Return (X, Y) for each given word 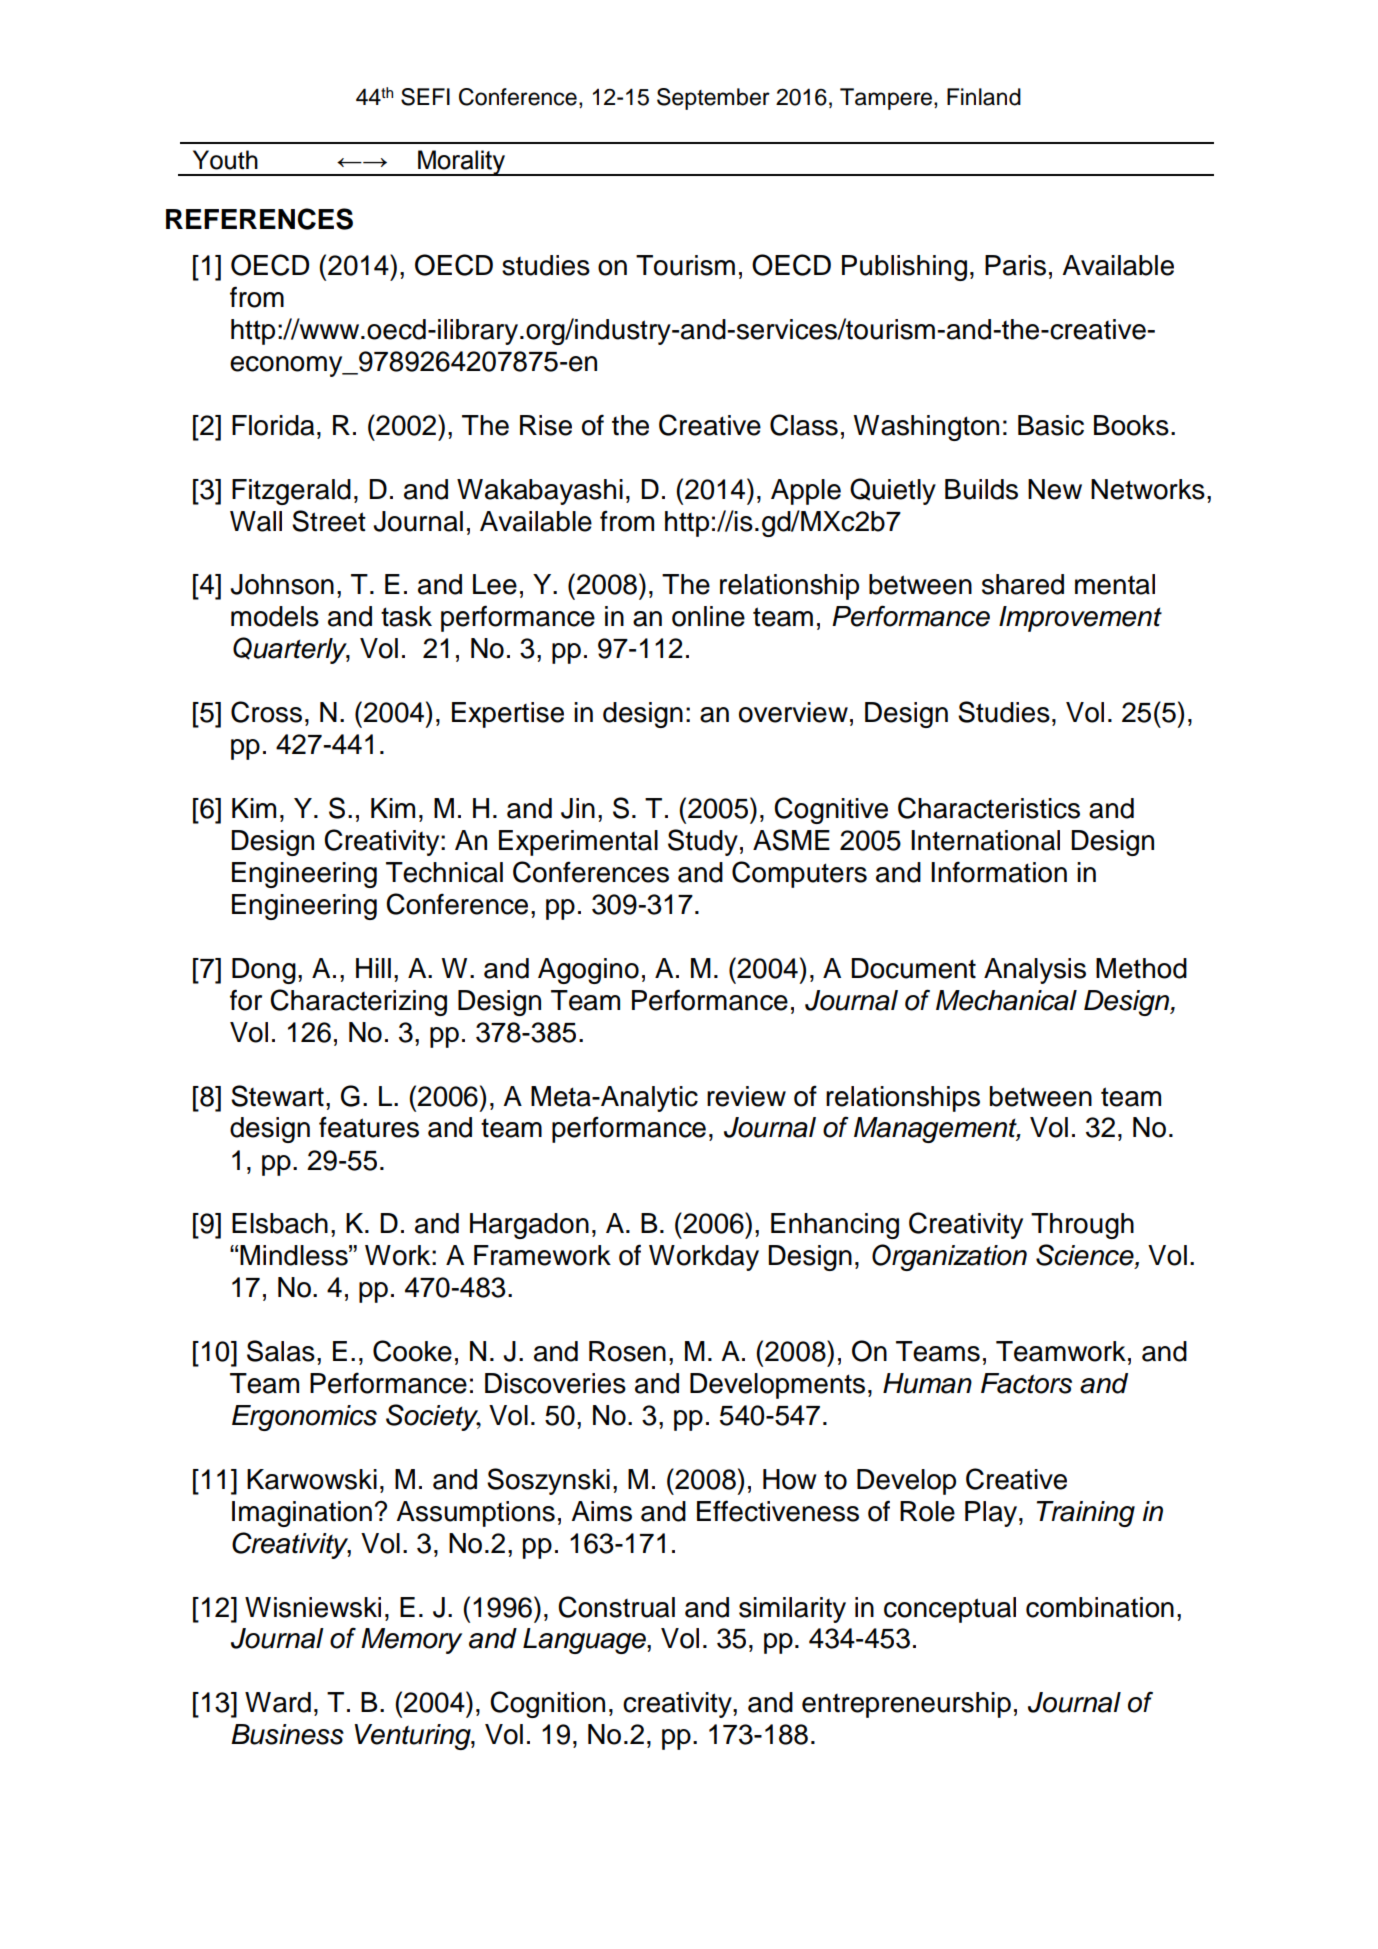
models (275, 616)
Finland (984, 97)
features (369, 1127)
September (713, 99)
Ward (278, 1702)
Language (585, 1641)
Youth (225, 160)
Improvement (1080, 619)
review (746, 1096)
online (708, 616)
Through (1082, 1226)
